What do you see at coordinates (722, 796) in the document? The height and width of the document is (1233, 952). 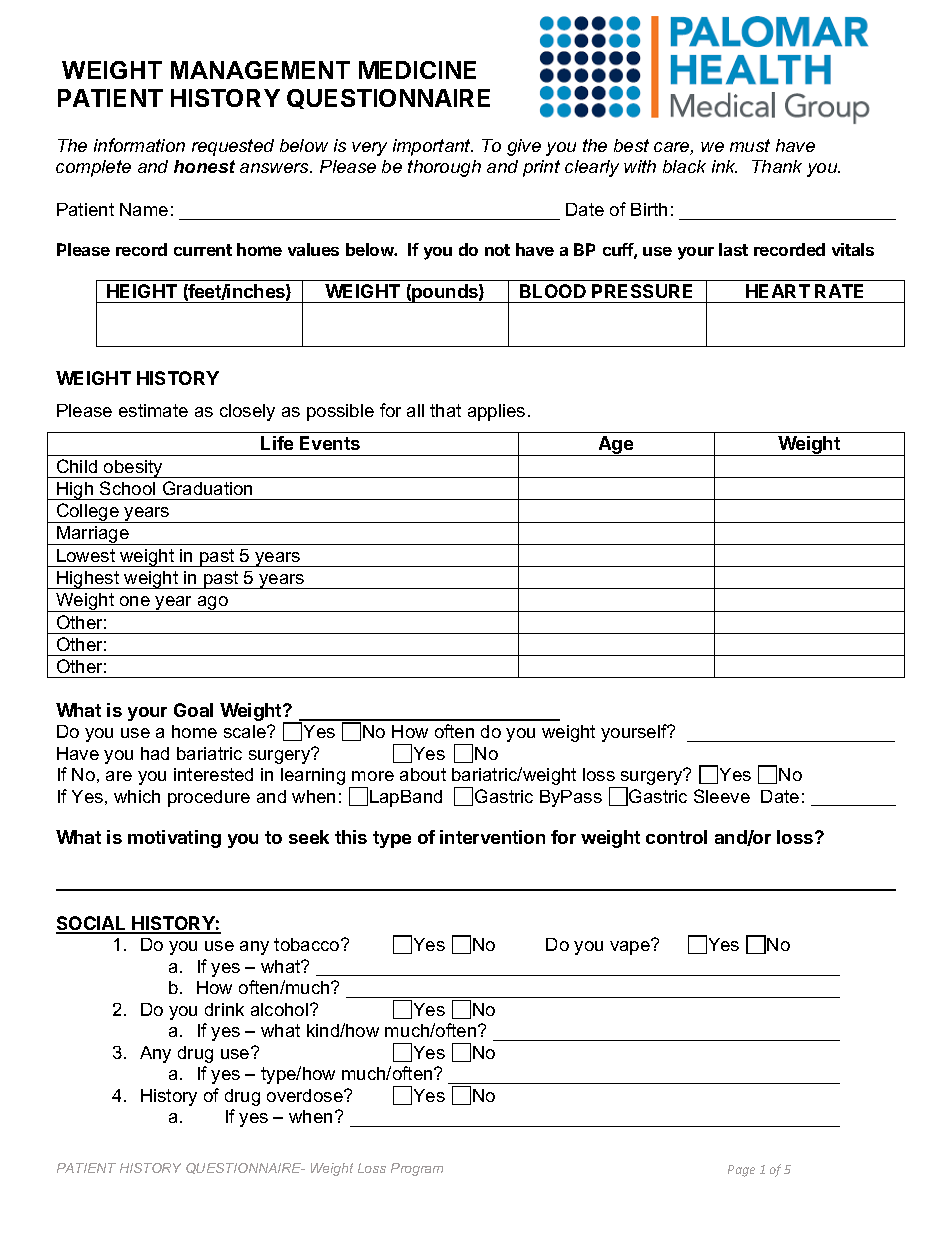 I see `Sleeve` at bounding box center [722, 796].
